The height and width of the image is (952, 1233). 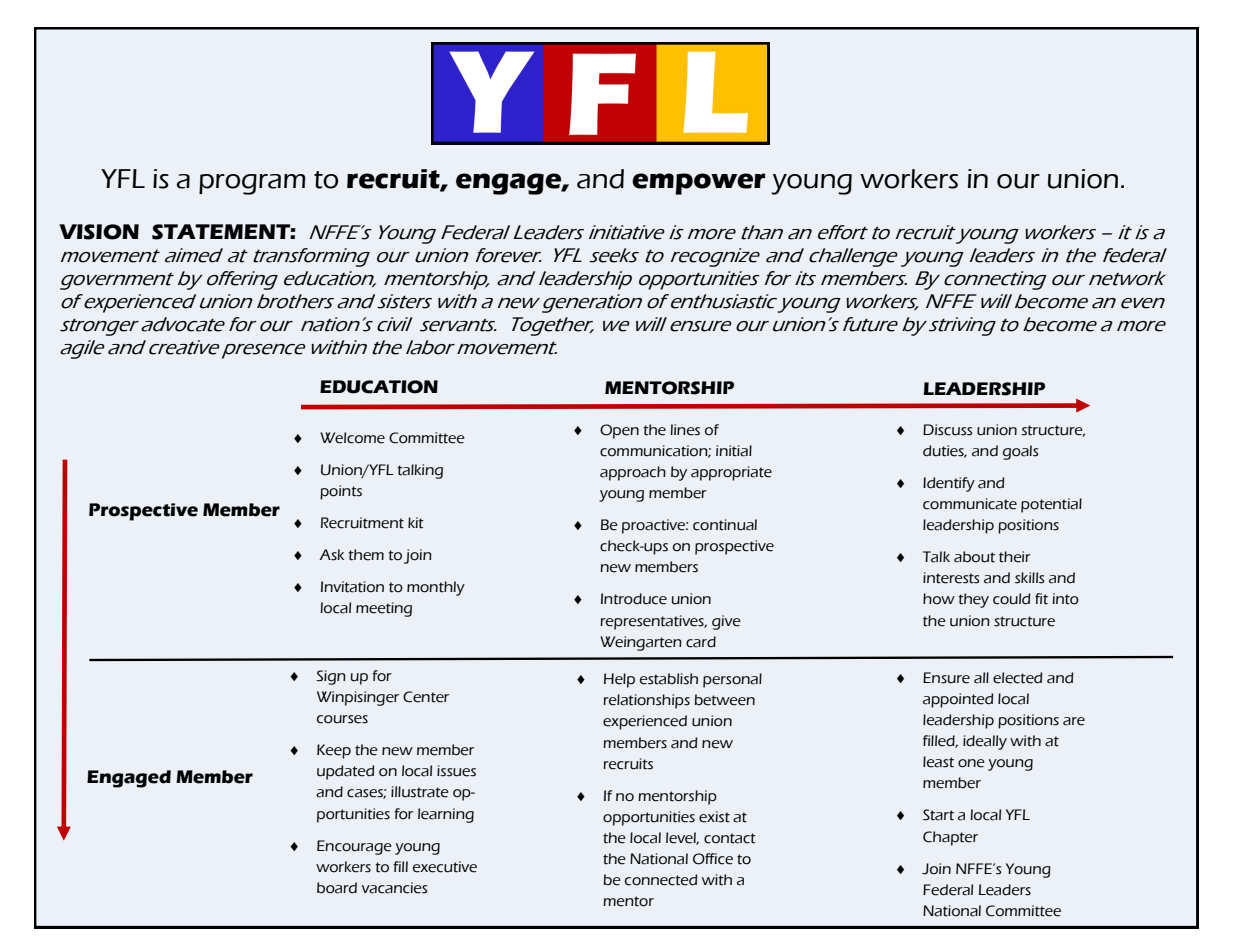 What do you see at coordinates (958, 700) in the image?
I see `appointed` at bounding box center [958, 700].
